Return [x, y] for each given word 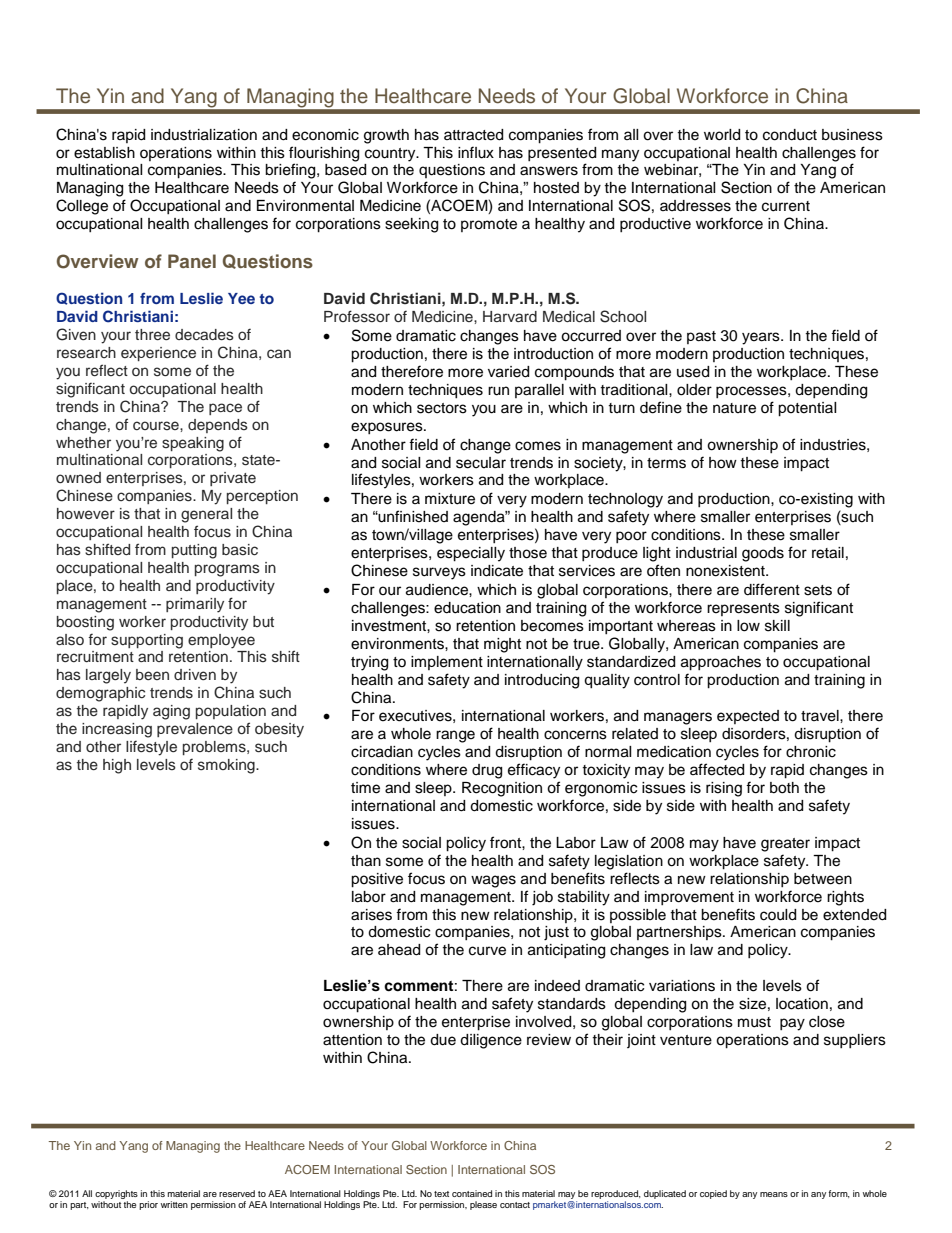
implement [447, 663]
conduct [790, 135]
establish [104, 153]
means [774, 1194]
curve [487, 951]
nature [734, 408]
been [152, 674]
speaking [193, 444]
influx [476, 152]
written [174, 1204]
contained [472, 1193]
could [778, 915]
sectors [442, 408]
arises [371, 915]
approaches [721, 663]
